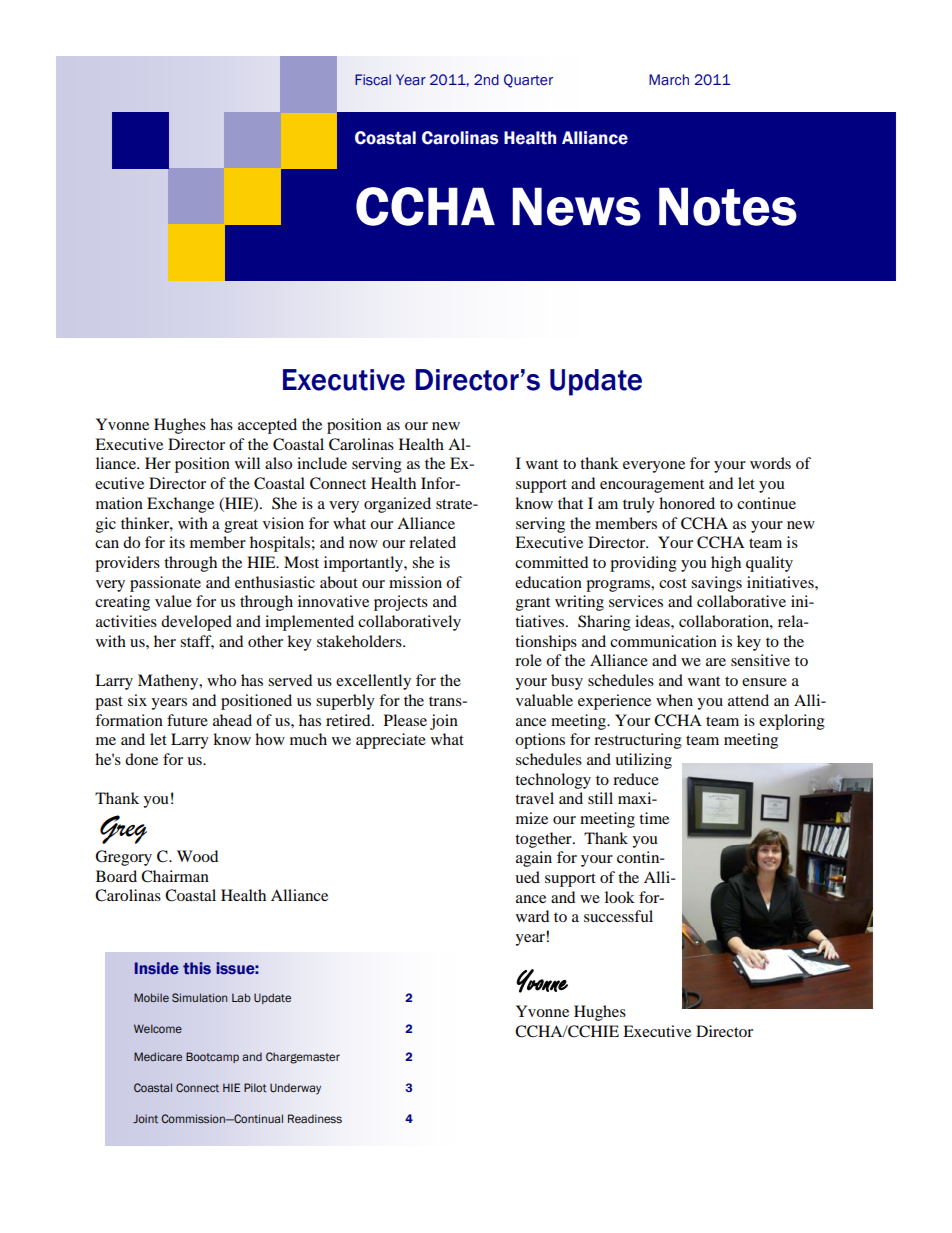 The image size is (952, 1233). What do you see at coordinates (528, 81) in the screenshot?
I see `Quarter` at bounding box center [528, 81].
